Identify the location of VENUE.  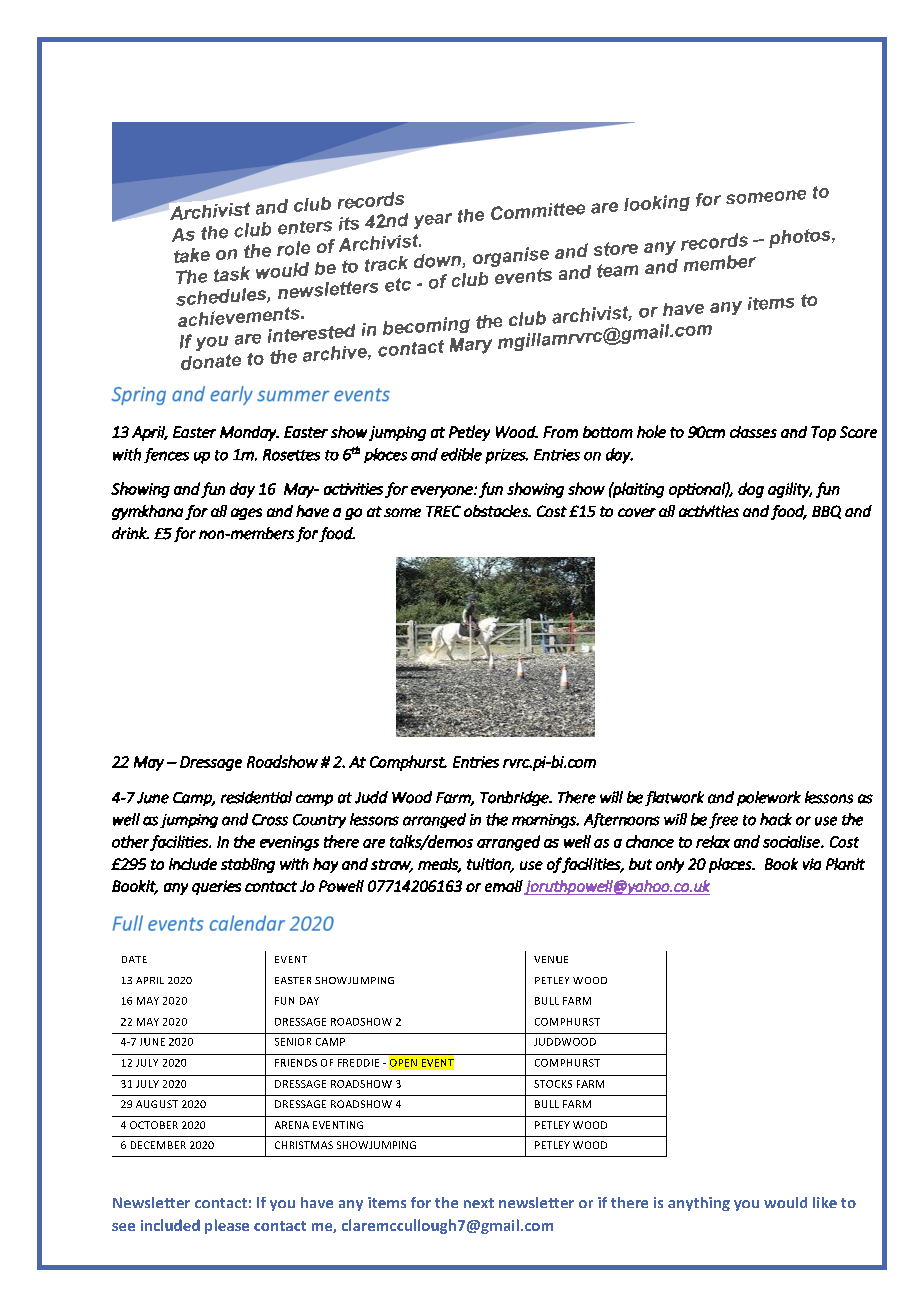
(551, 959).
